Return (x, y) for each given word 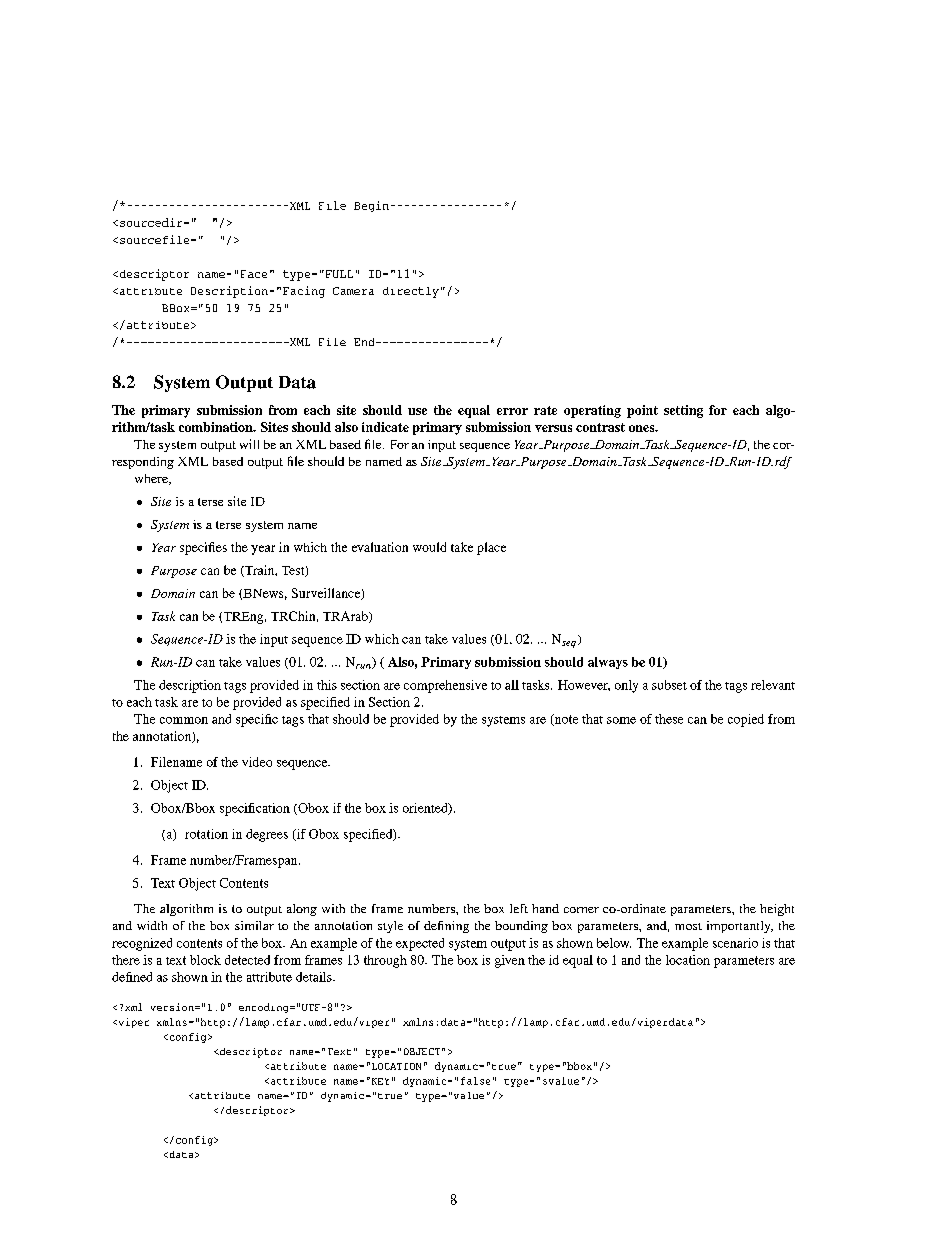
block (205, 960)
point (642, 411)
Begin (371, 206)
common (184, 720)
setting (683, 411)
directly (411, 292)
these (669, 719)
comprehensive (445, 686)
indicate (385, 427)
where (152, 479)
